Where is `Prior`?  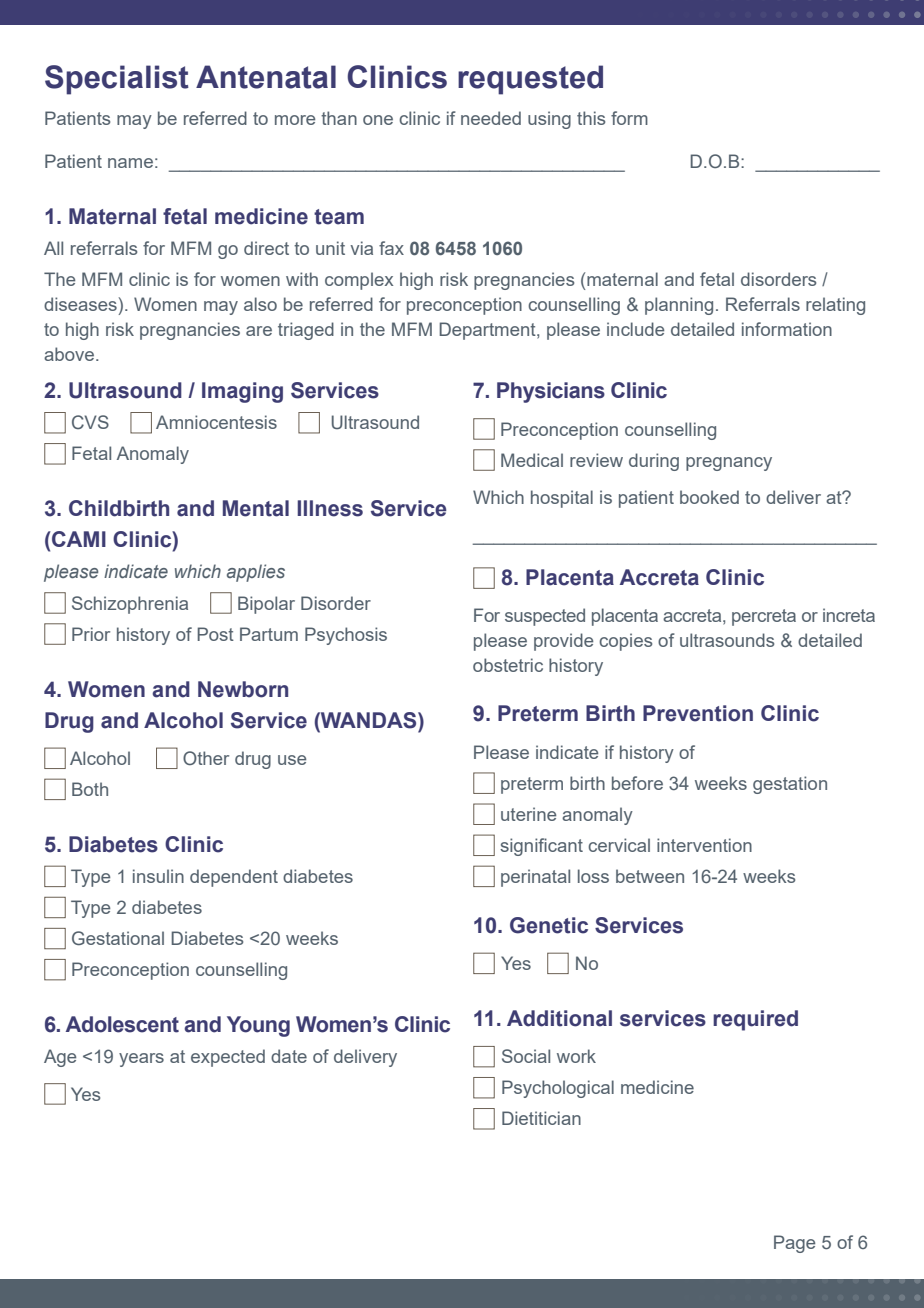
Prior is located at coordinates (91, 634).
